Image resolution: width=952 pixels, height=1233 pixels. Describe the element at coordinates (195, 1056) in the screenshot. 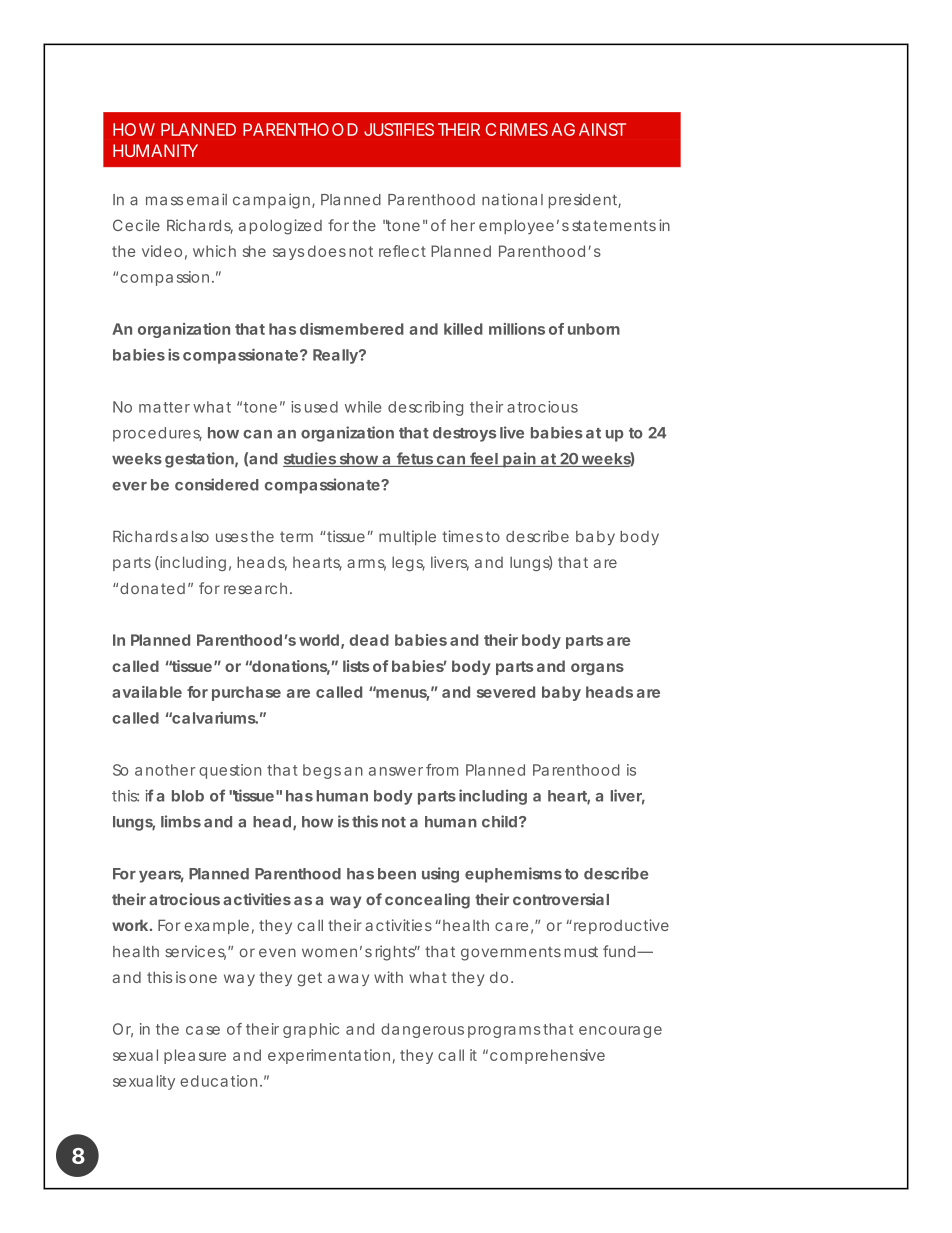

I see `pleasure` at that location.
